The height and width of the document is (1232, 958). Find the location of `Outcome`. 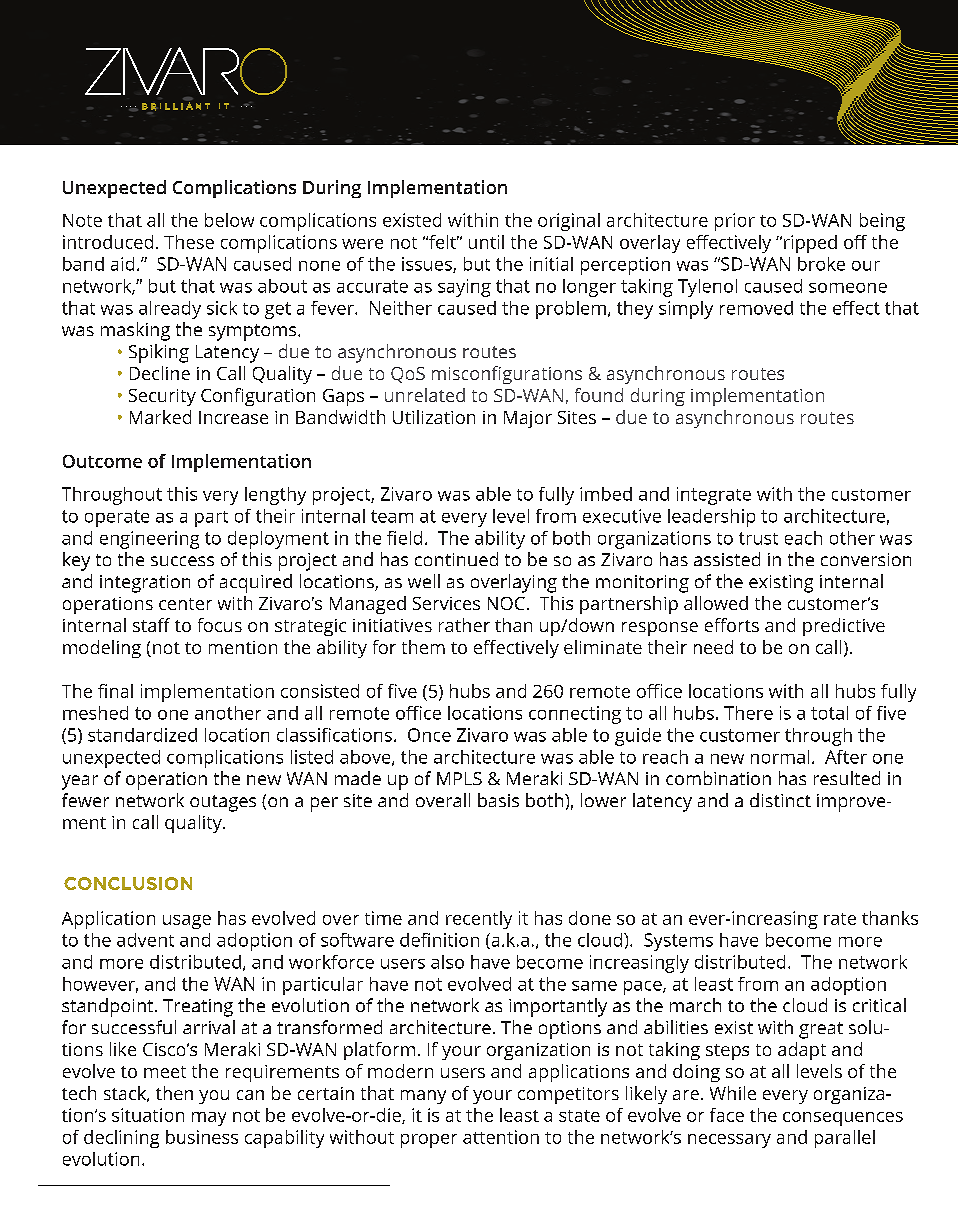

Outcome is located at coordinates (102, 461).
